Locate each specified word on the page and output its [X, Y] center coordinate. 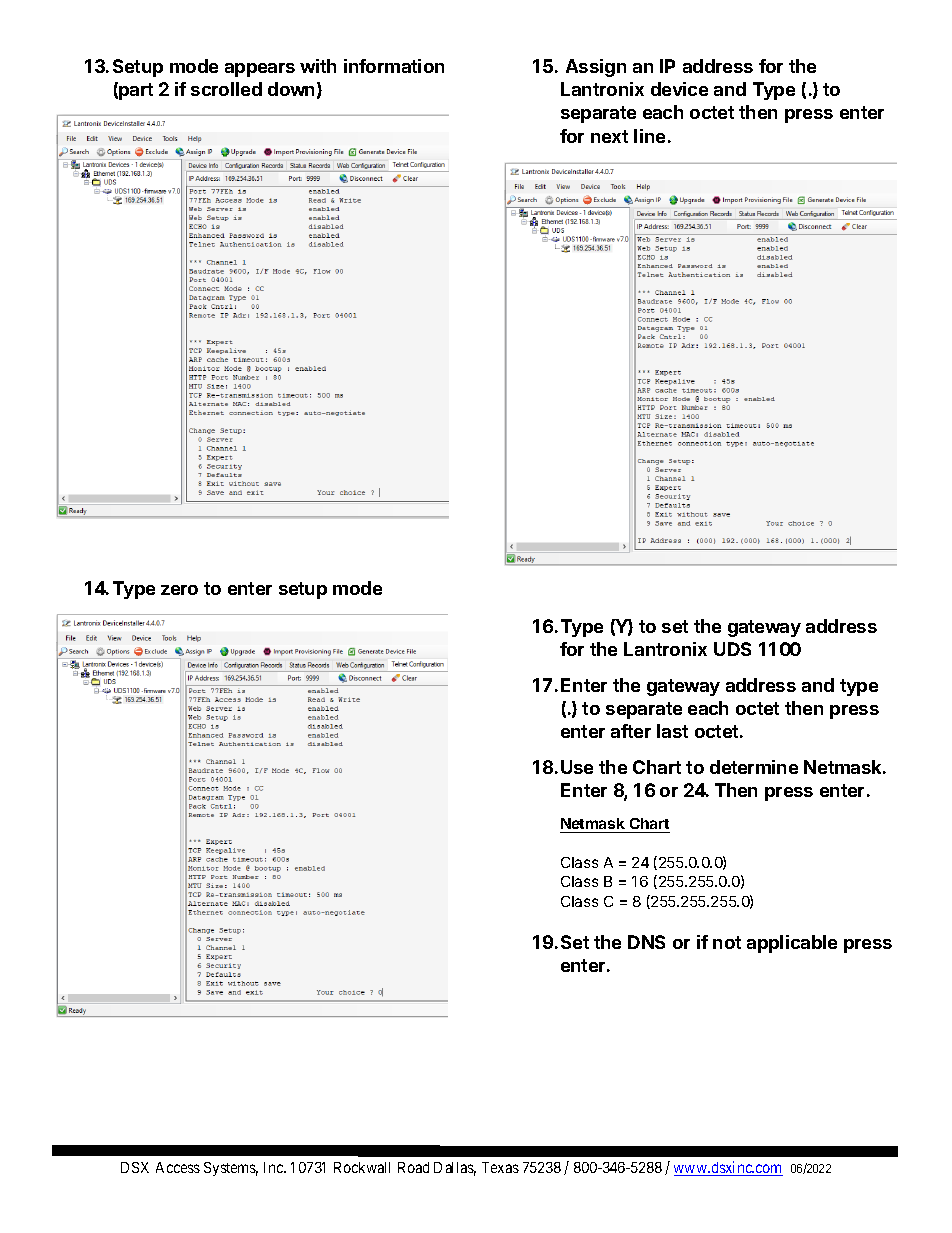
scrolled [226, 89]
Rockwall [362, 1167]
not [727, 942]
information [394, 66]
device [679, 89]
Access [178, 1167]
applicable [792, 944]
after [631, 731]
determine [754, 767]
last [672, 731]
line [649, 136]
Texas [500, 1167]
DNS [646, 942]
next [609, 136]
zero [179, 590]
